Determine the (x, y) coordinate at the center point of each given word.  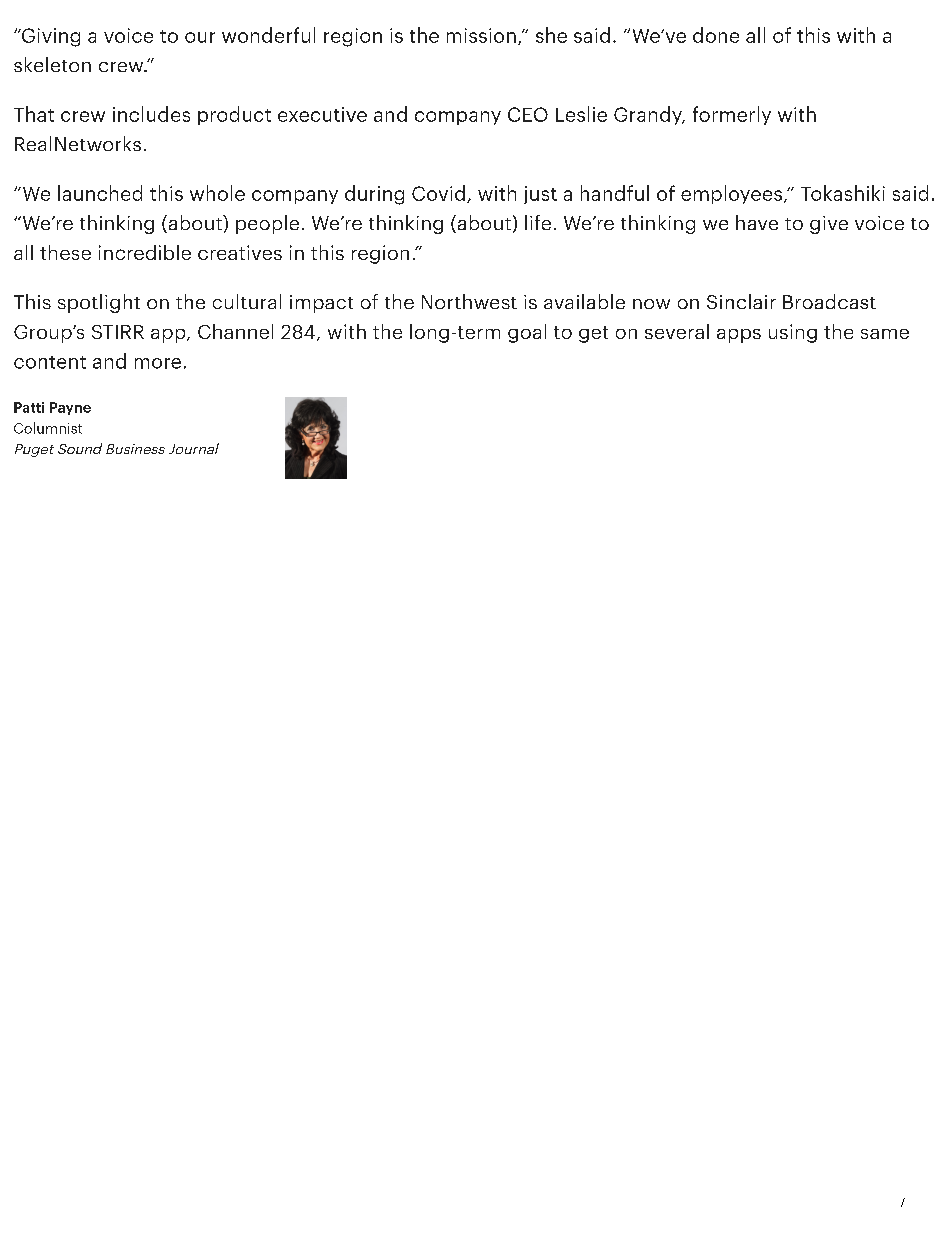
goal (527, 333)
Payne (70, 408)
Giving (49, 37)
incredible (145, 252)
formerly (732, 115)
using (793, 333)
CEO (528, 114)
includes (151, 114)
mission (481, 35)
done (716, 35)
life (538, 222)
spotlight (99, 303)
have (757, 222)
